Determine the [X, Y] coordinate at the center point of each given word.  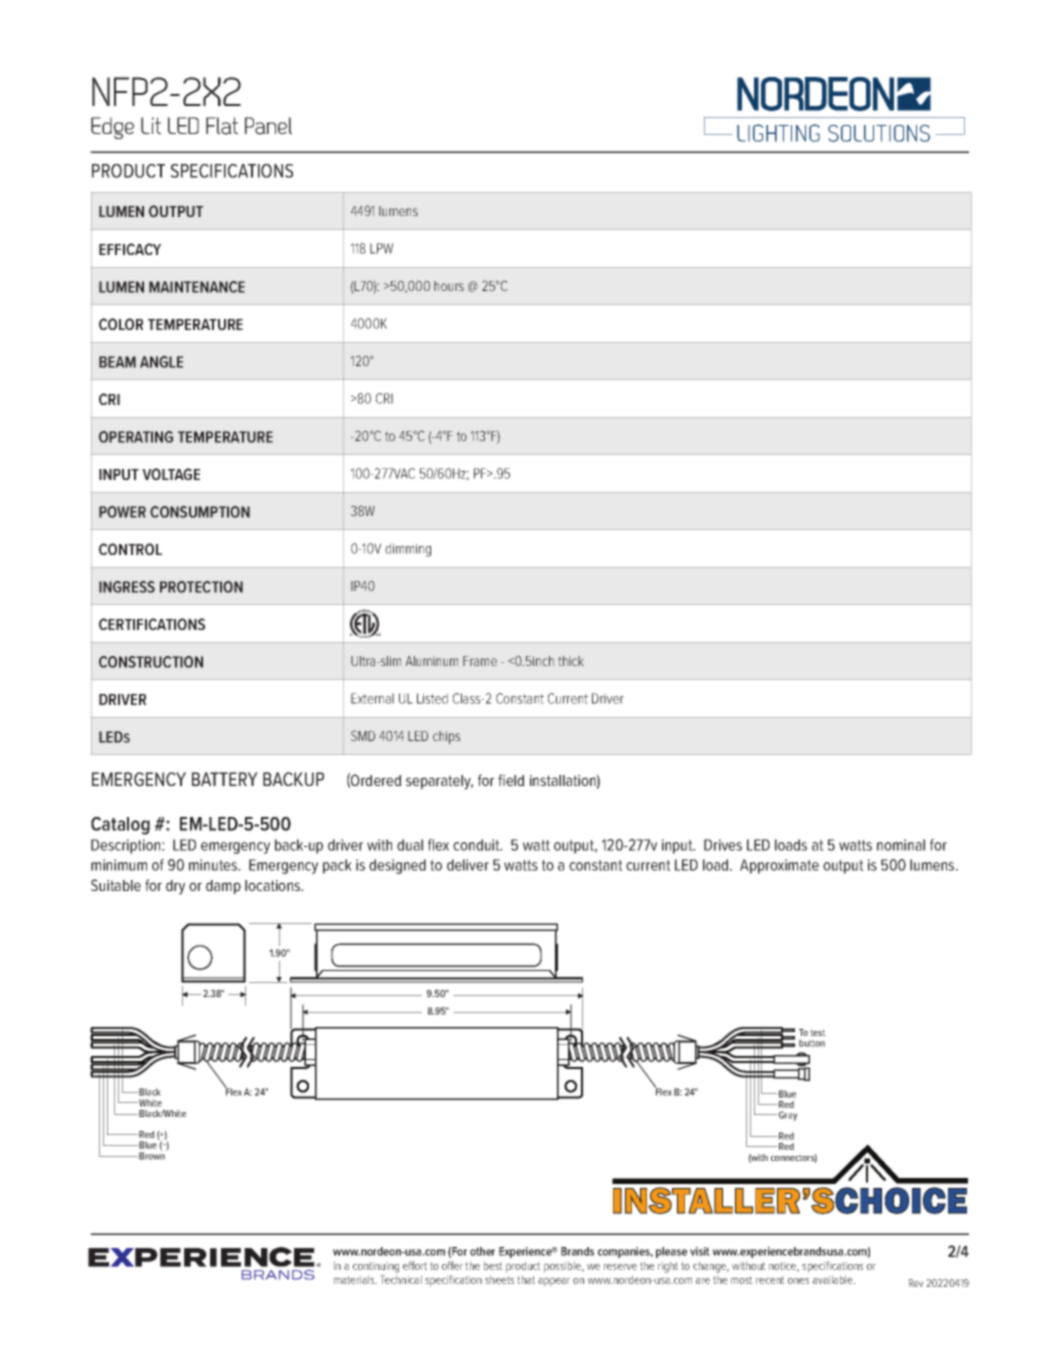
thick [571, 661]
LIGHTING [778, 133]
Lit [151, 125]
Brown [153, 1155]
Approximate [779, 866]
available [834, 1279]
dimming [408, 550]
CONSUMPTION [200, 512]
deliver [468, 865]
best [493, 1265]
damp [223, 887]
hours [449, 286]
